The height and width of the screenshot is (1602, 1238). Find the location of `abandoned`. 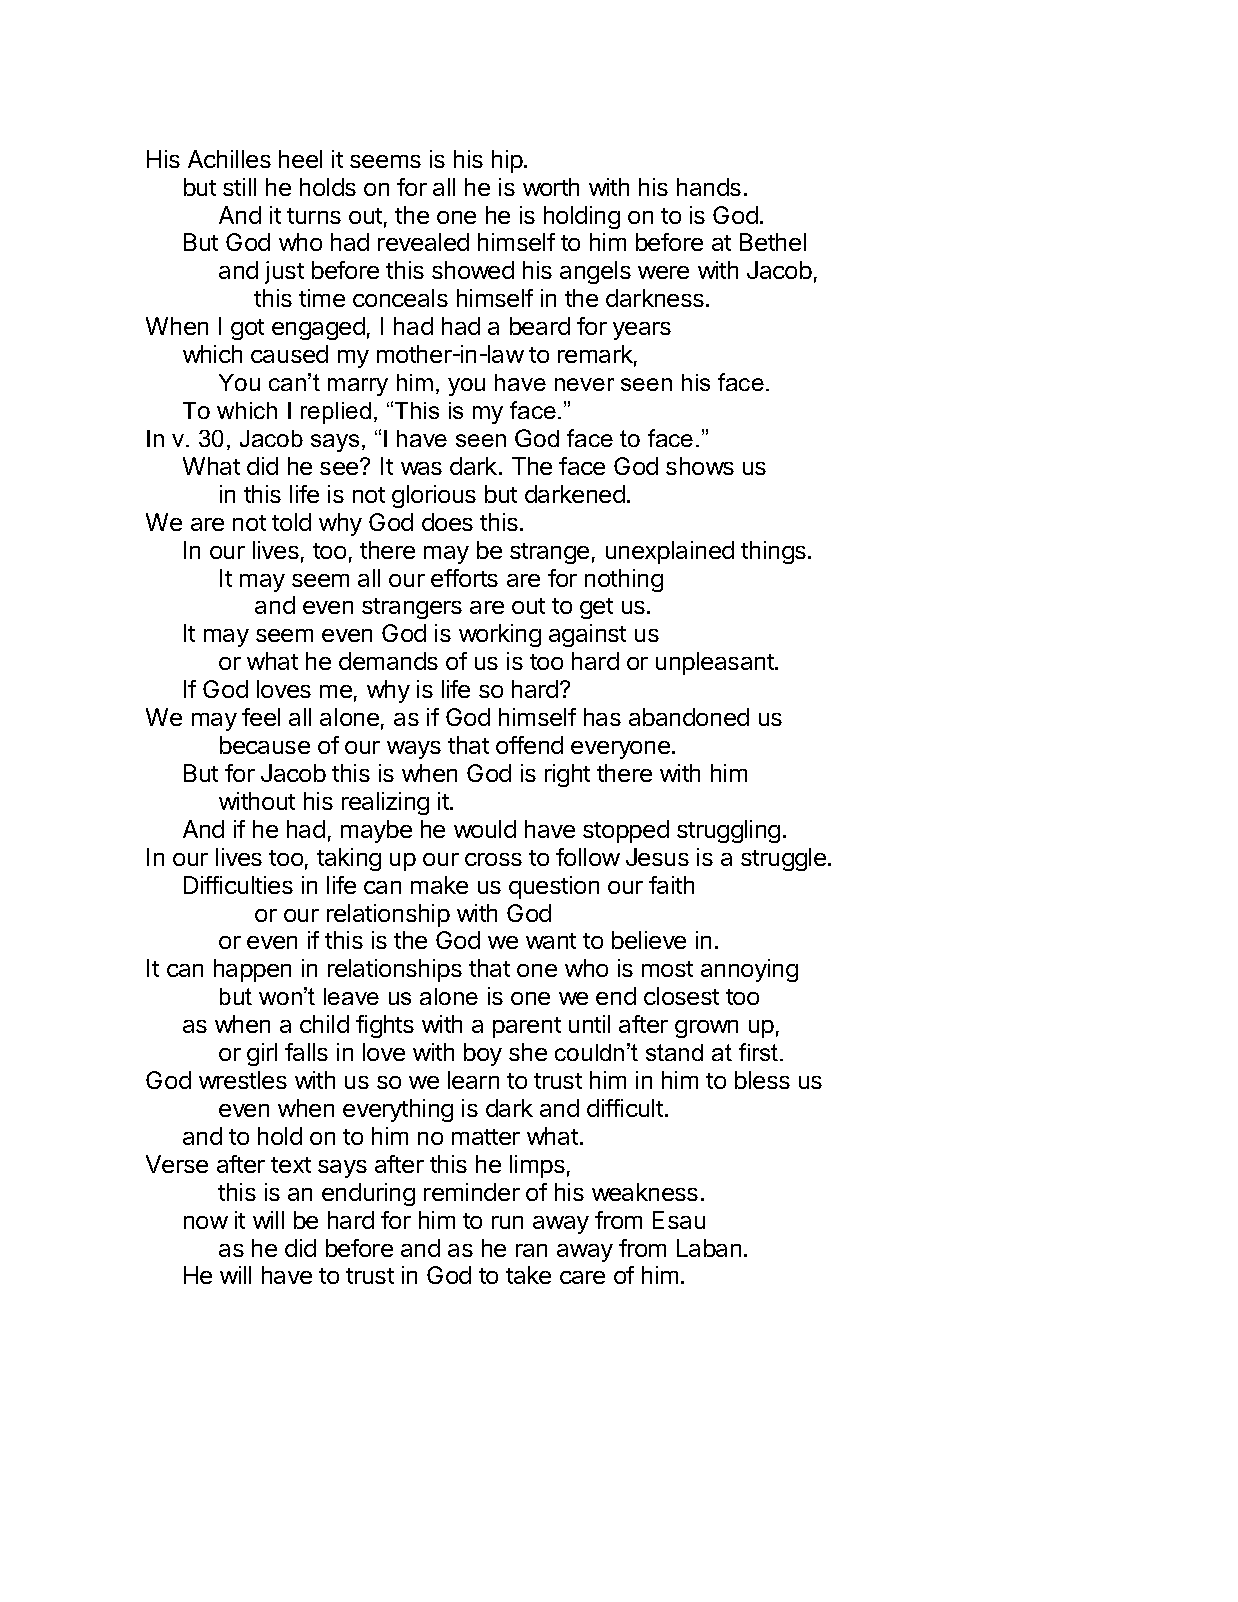

abandoned is located at coordinates (689, 717).
